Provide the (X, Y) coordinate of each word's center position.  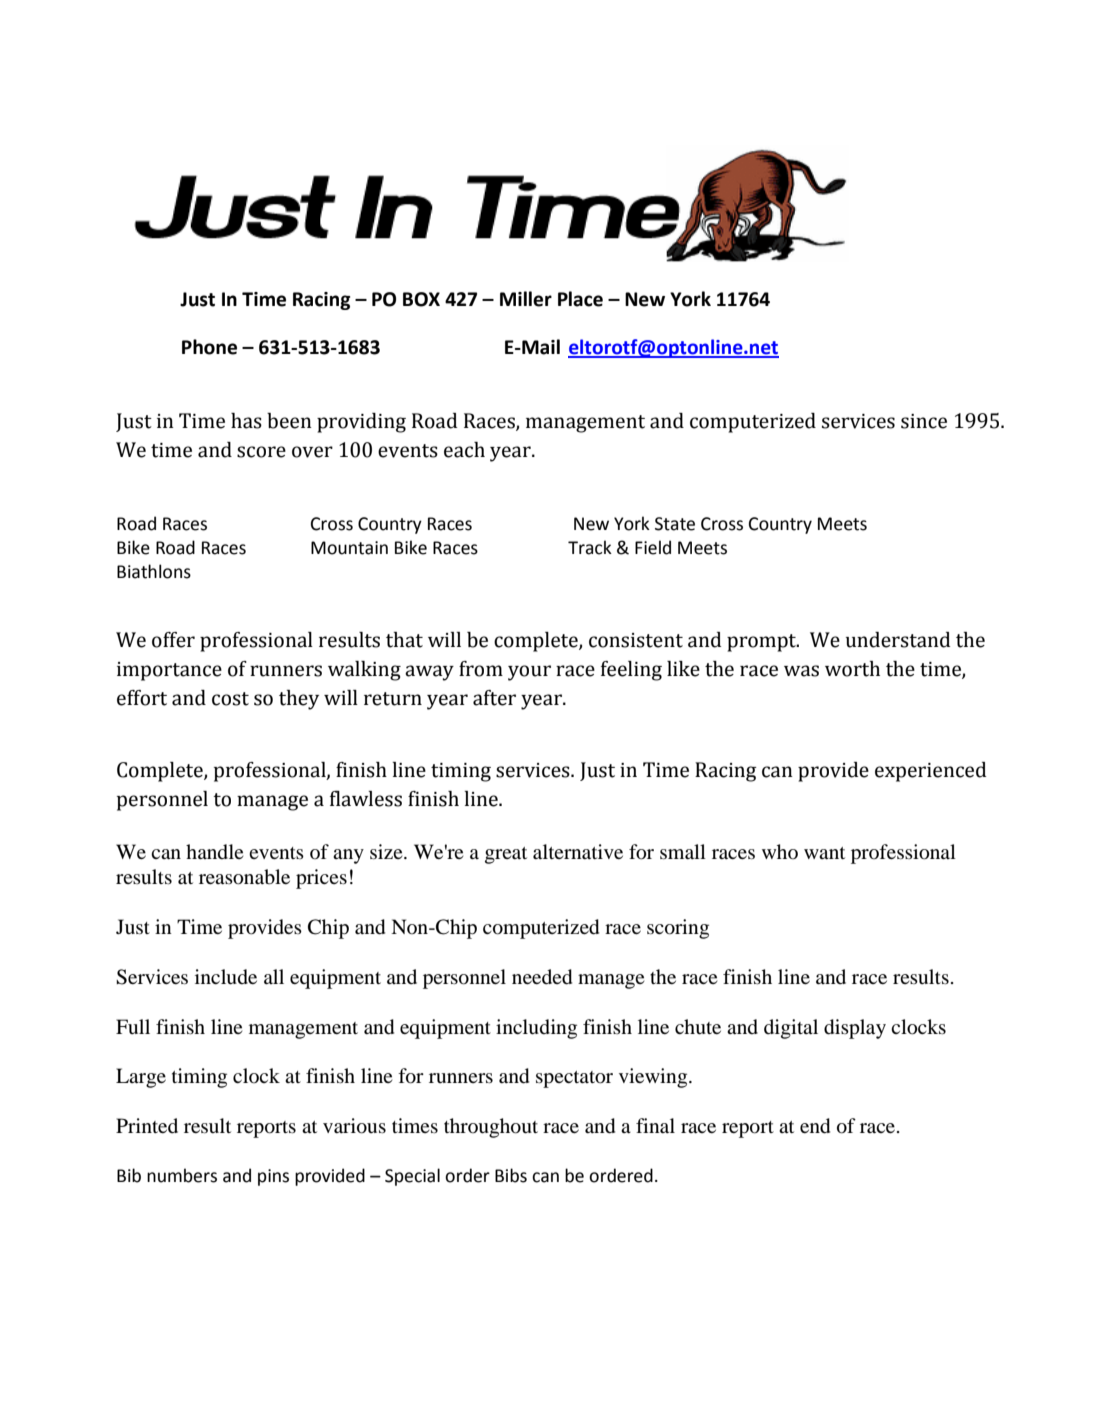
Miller (526, 299)
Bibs (511, 1175)
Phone (209, 347)
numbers (182, 1175)
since (924, 421)
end (815, 1126)
